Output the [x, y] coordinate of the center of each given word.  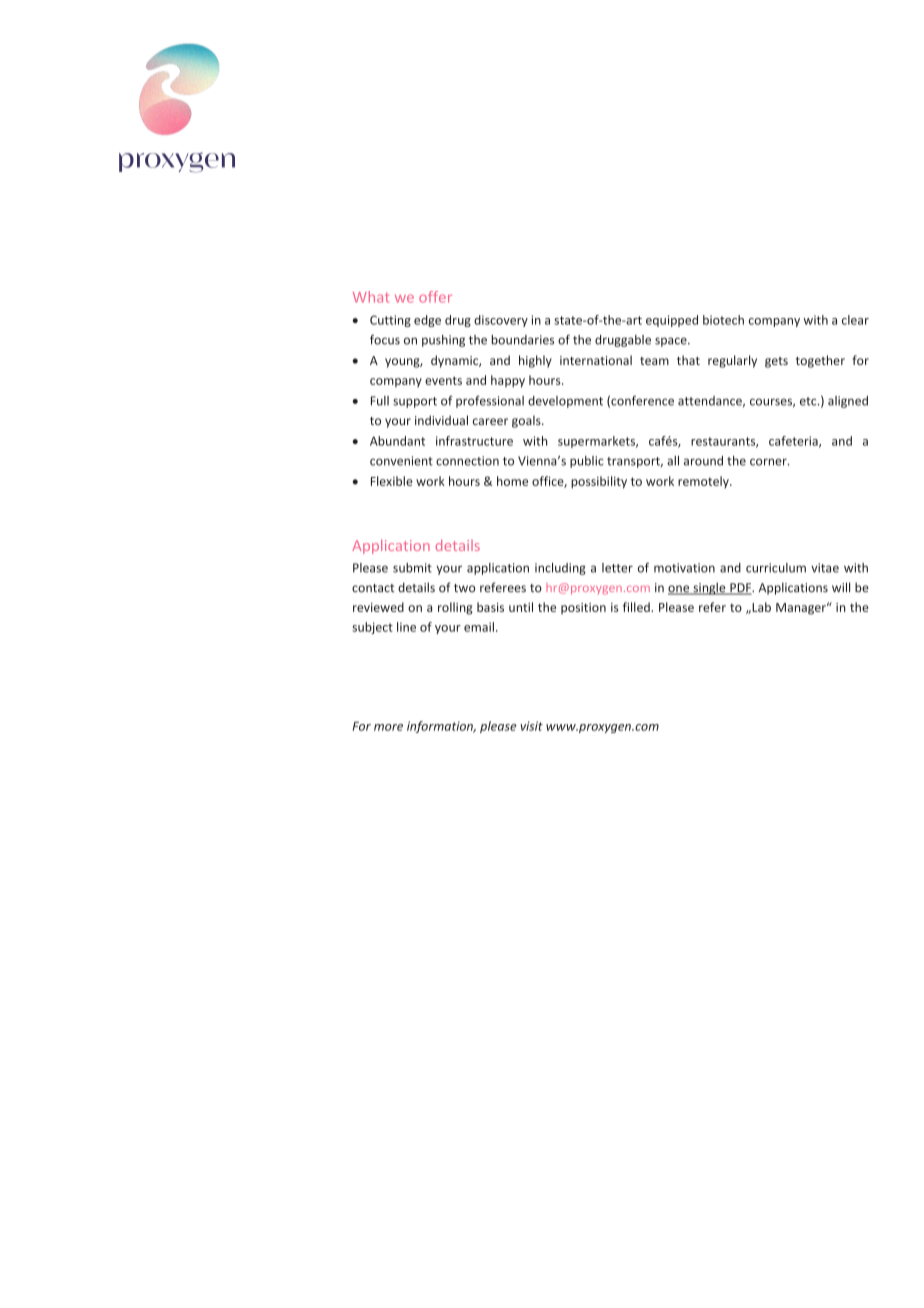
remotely [704, 482]
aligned [848, 402]
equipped [672, 321]
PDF [740, 589]
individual [441, 420]
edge [427, 321]
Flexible [392, 481]
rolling [455, 608]
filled [637, 607]
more [388, 727]
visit [531, 726]
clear [855, 320]
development [565, 402]
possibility [599, 482]
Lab [760, 607]
